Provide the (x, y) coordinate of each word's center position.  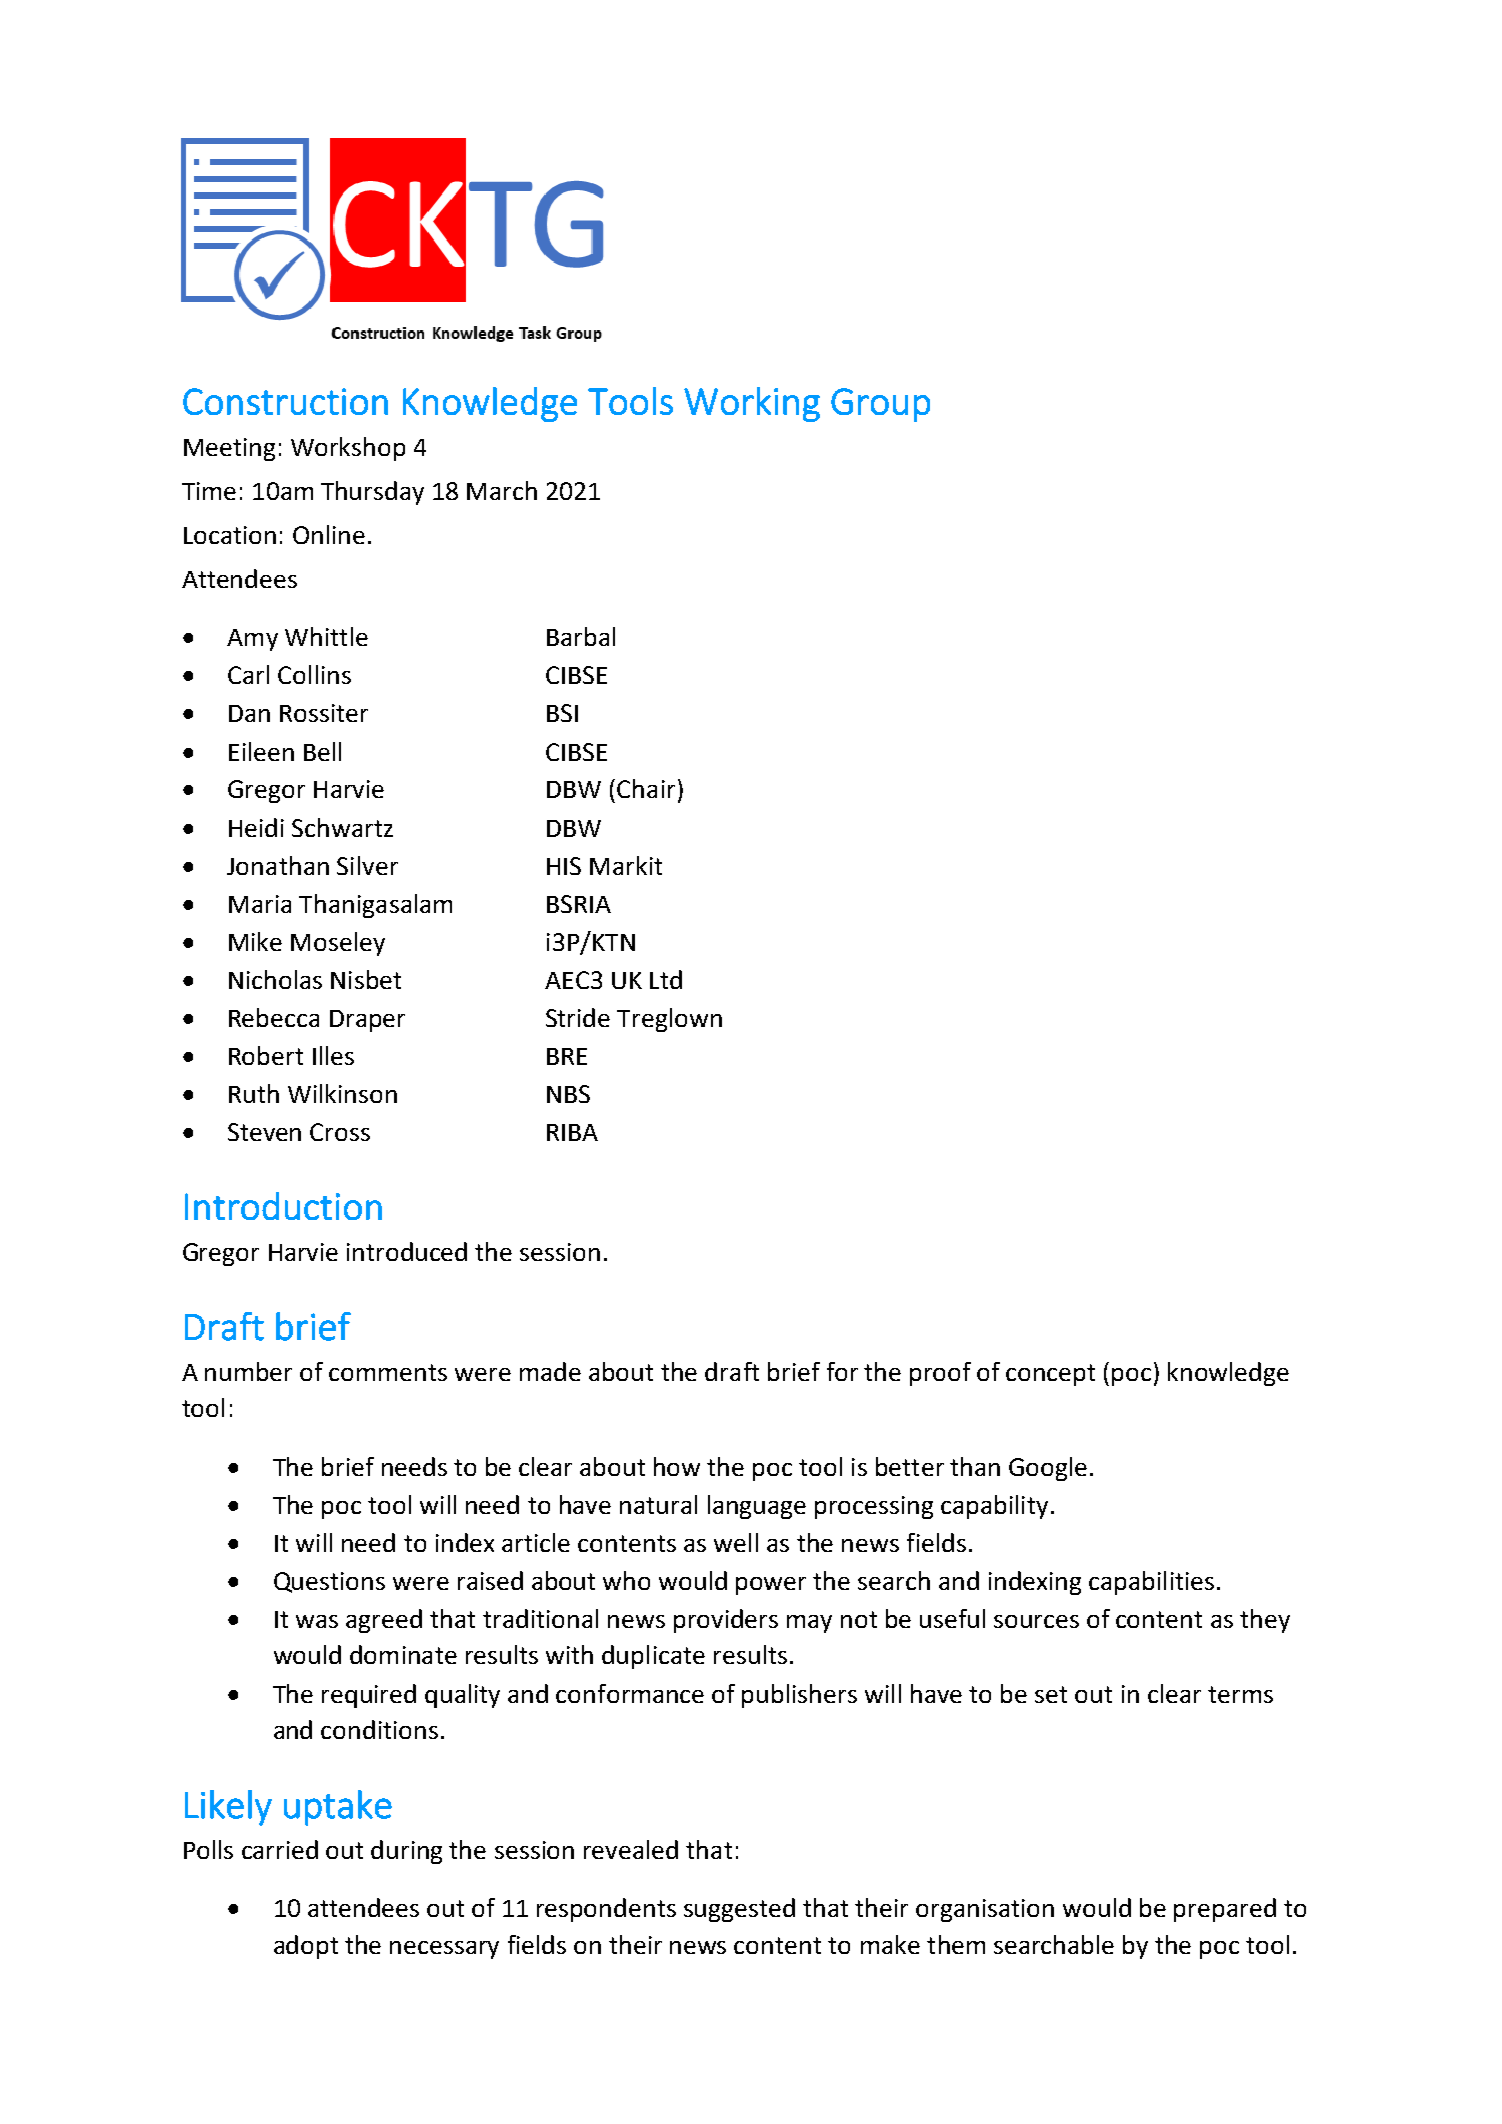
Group (880, 405)
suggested (739, 1910)
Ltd (666, 979)
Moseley (338, 944)
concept (1050, 1375)
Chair (646, 788)
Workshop (348, 449)
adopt (306, 1947)
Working (752, 404)
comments (388, 1372)
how (677, 1466)
